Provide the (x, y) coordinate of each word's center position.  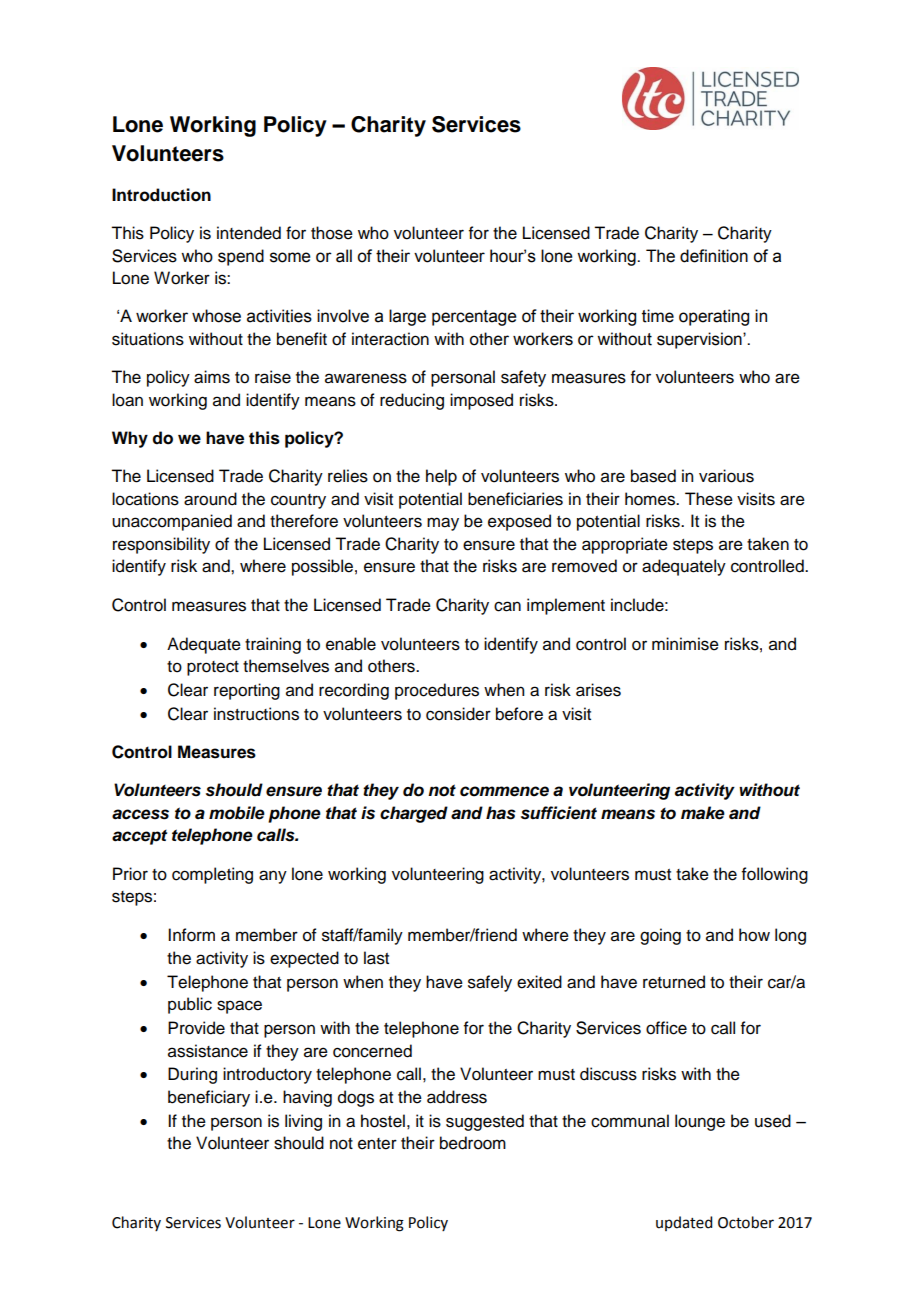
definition (714, 256)
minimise (685, 644)
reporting (247, 691)
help (441, 477)
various (726, 476)
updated (684, 1223)
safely (490, 983)
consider (458, 714)
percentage (474, 318)
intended (249, 233)
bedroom (473, 1143)
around (210, 499)
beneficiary (209, 1098)
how (754, 935)
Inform (191, 935)
